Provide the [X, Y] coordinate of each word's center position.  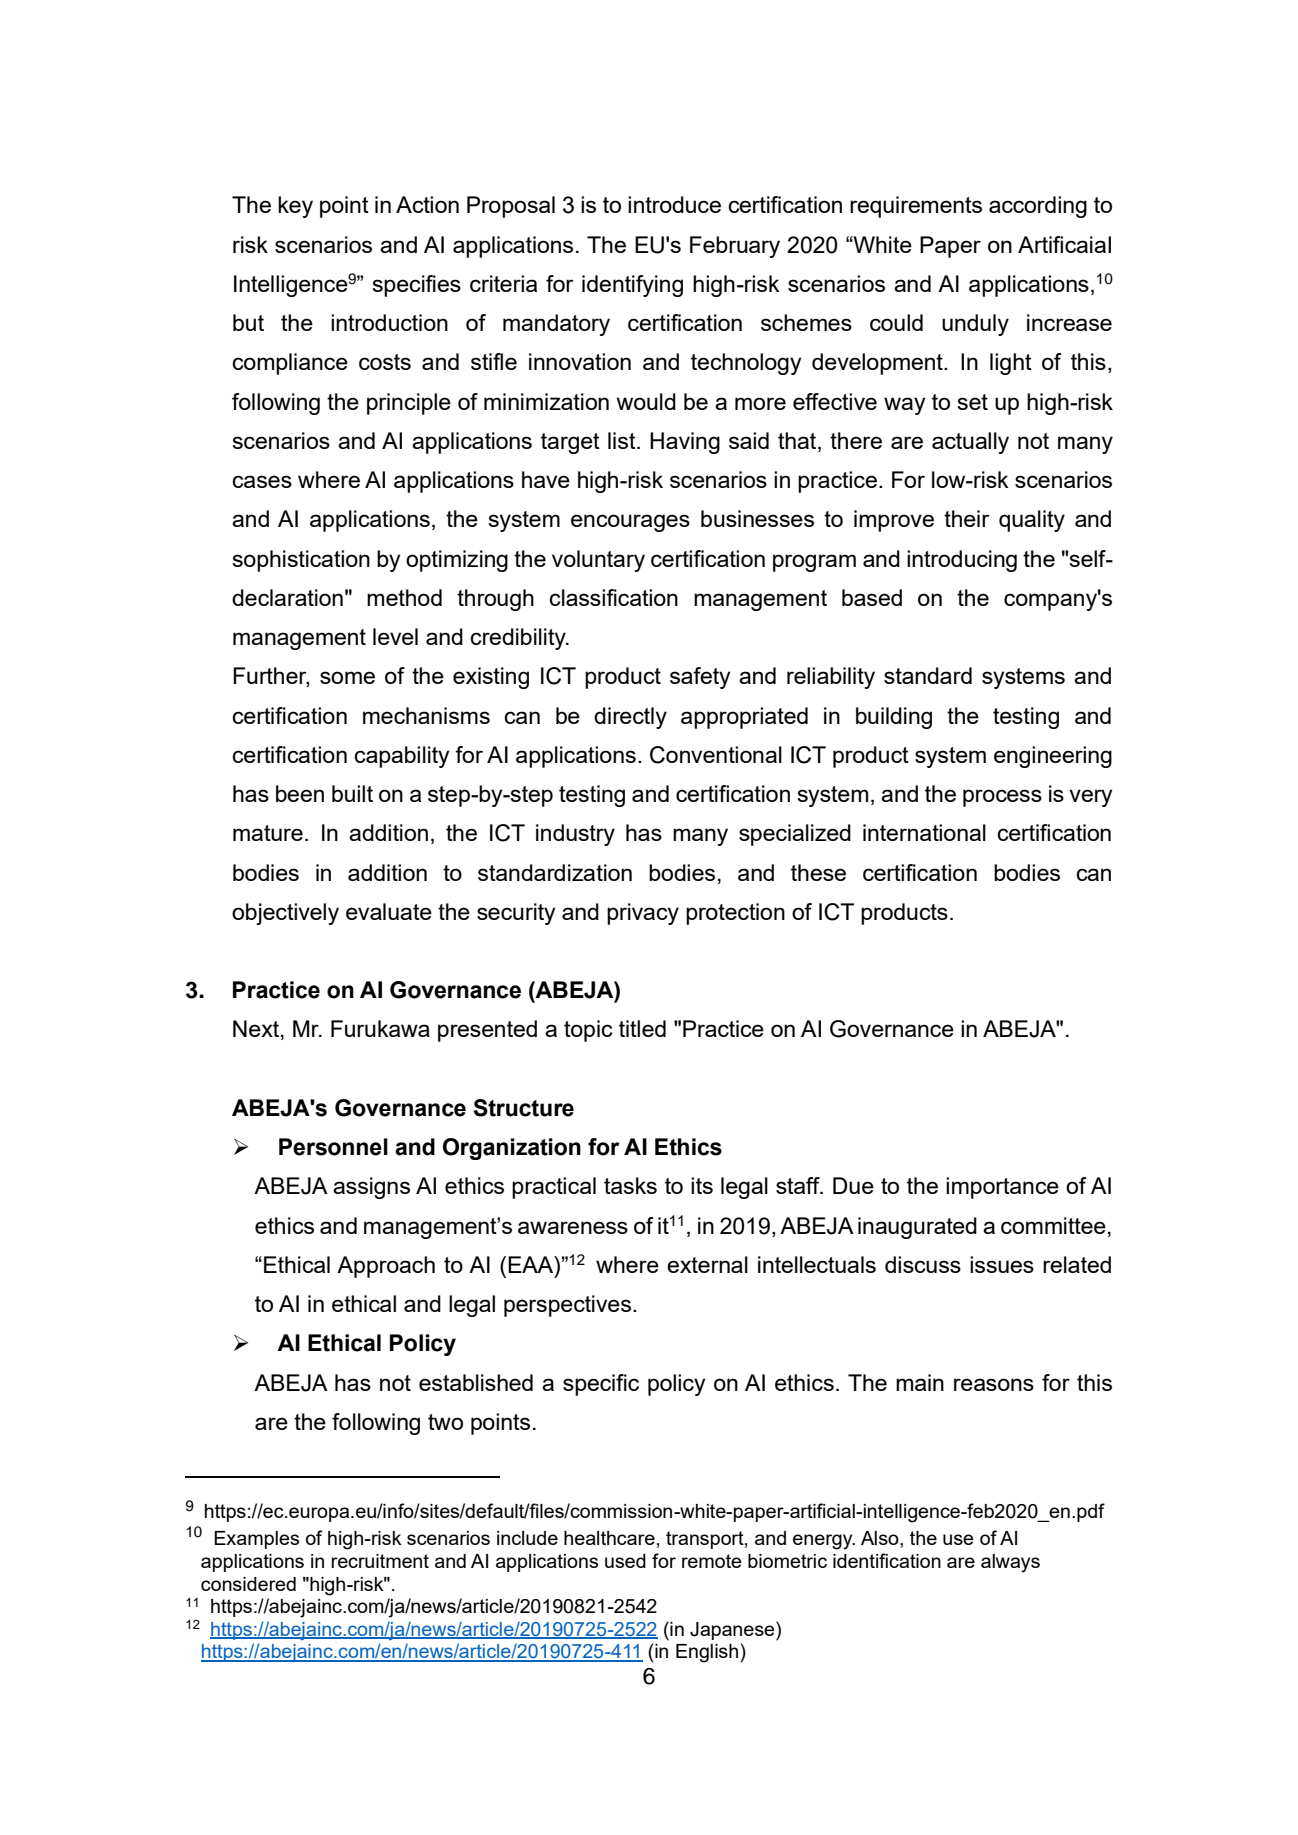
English [707, 1653]
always [1010, 1563]
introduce [674, 204]
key [295, 207]
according [1038, 207]
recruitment [380, 1561]
